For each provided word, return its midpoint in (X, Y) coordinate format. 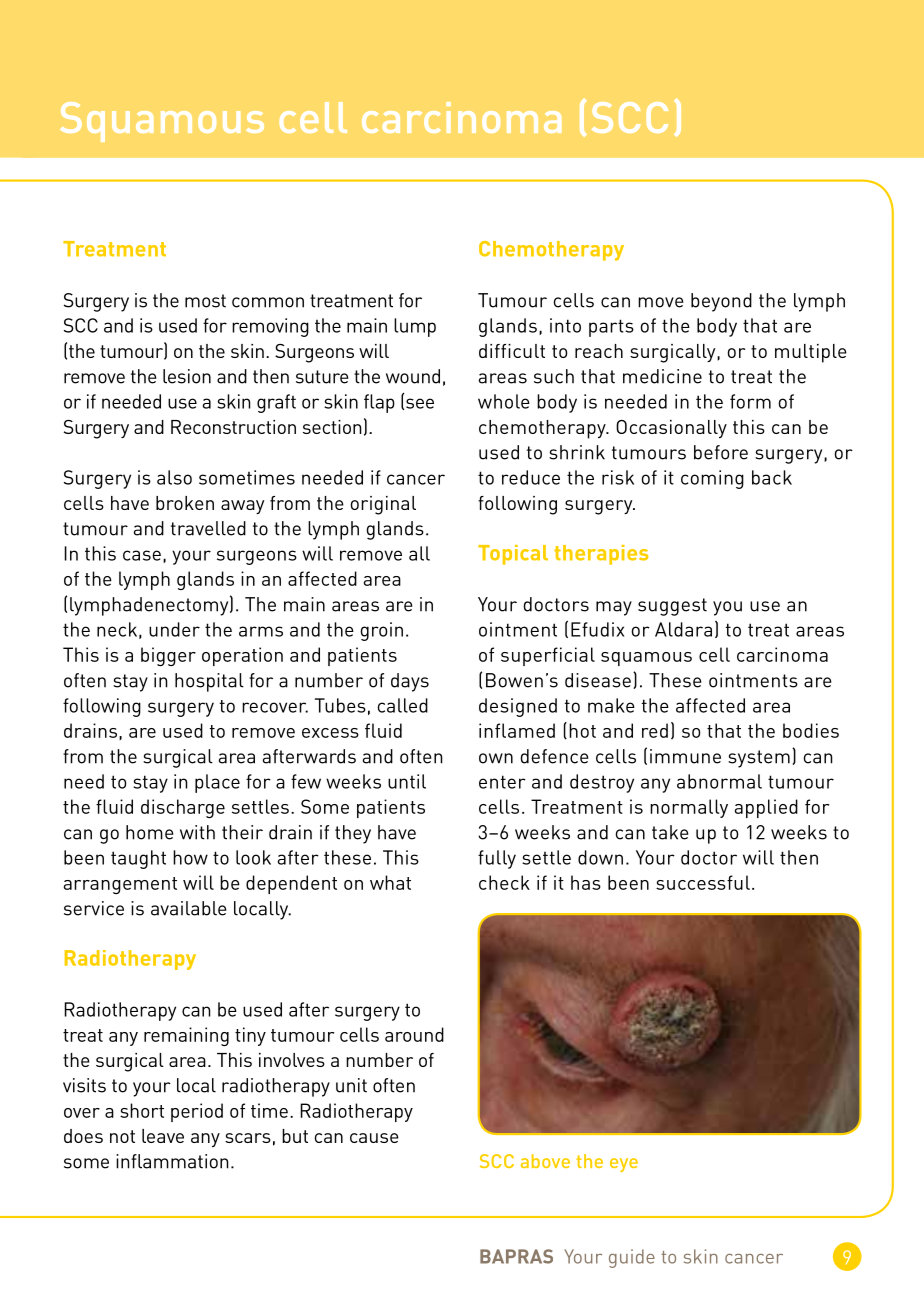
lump (415, 327)
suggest (672, 607)
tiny (250, 1036)
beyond (721, 302)
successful (703, 882)
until (407, 781)
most (205, 301)
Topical (513, 555)
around (414, 1034)
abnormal (719, 781)
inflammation (172, 1161)
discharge (183, 808)
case (142, 555)
